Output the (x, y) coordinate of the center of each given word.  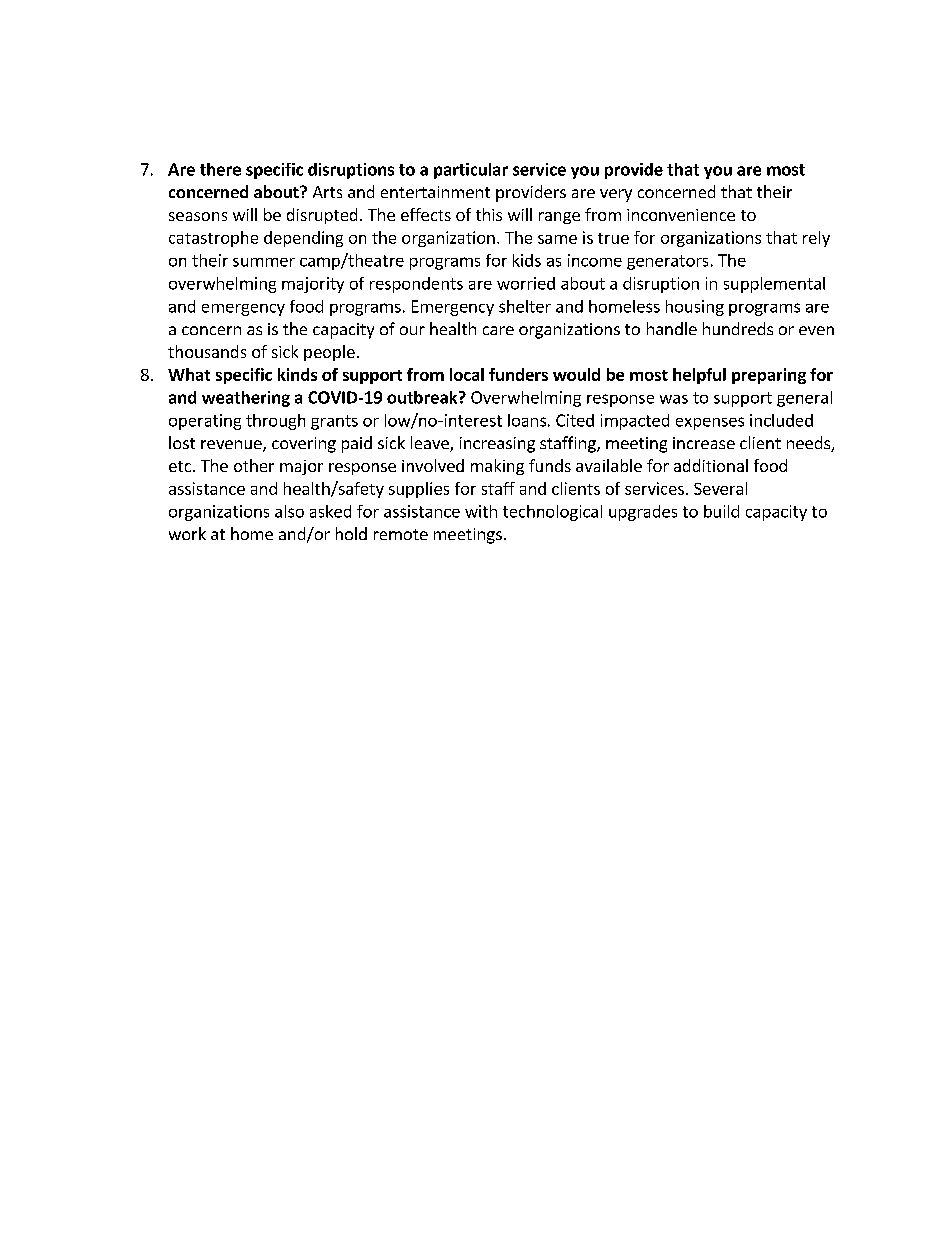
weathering (246, 399)
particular (471, 171)
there (220, 169)
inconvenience (681, 215)
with (481, 511)
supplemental (774, 285)
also (289, 511)
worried (526, 283)
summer (264, 262)
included (781, 420)
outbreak (423, 397)
